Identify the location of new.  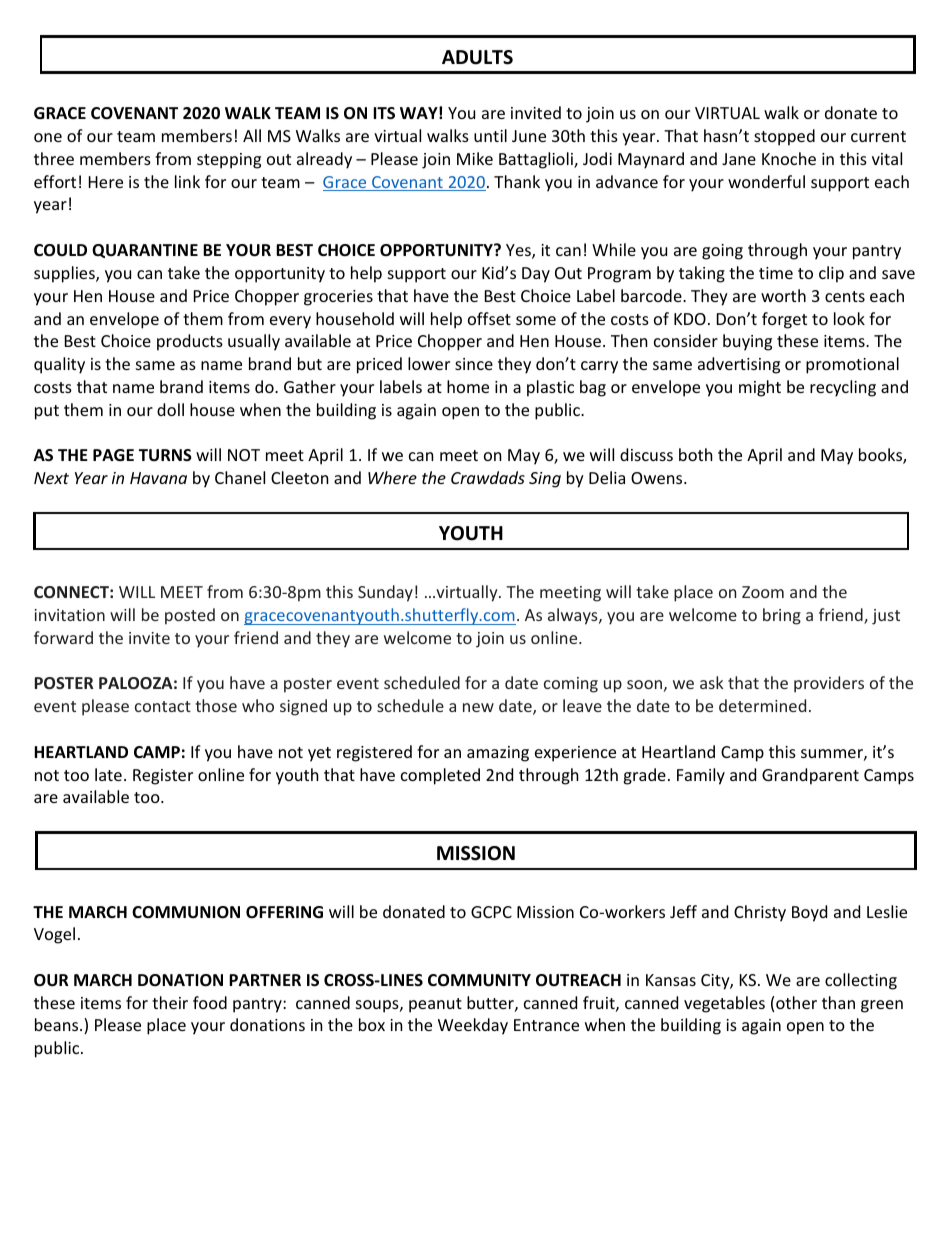
(478, 707).
